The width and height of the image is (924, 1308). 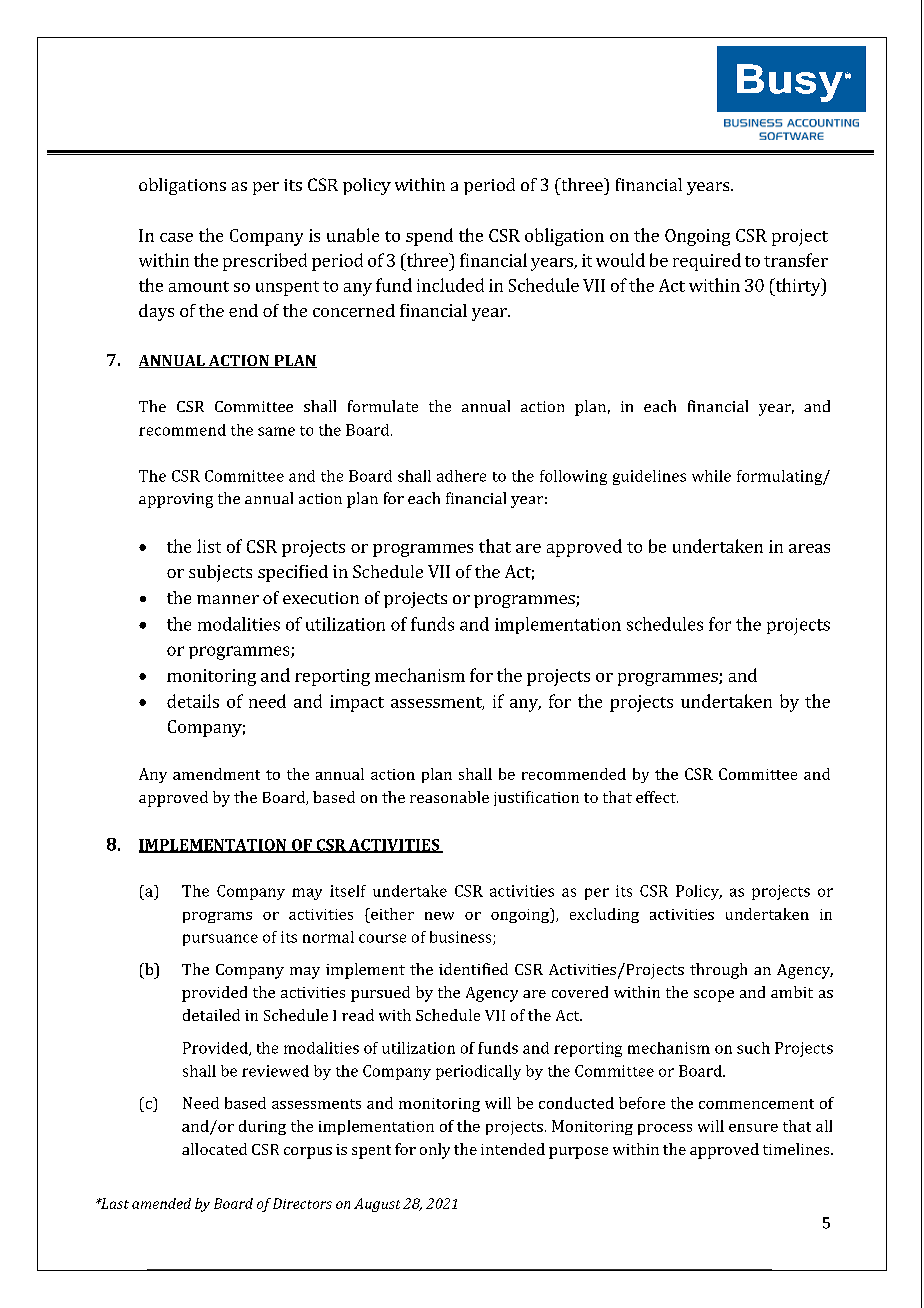 What do you see at coordinates (217, 917) in the image?
I see `programs` at bounding box center [217, 917].
